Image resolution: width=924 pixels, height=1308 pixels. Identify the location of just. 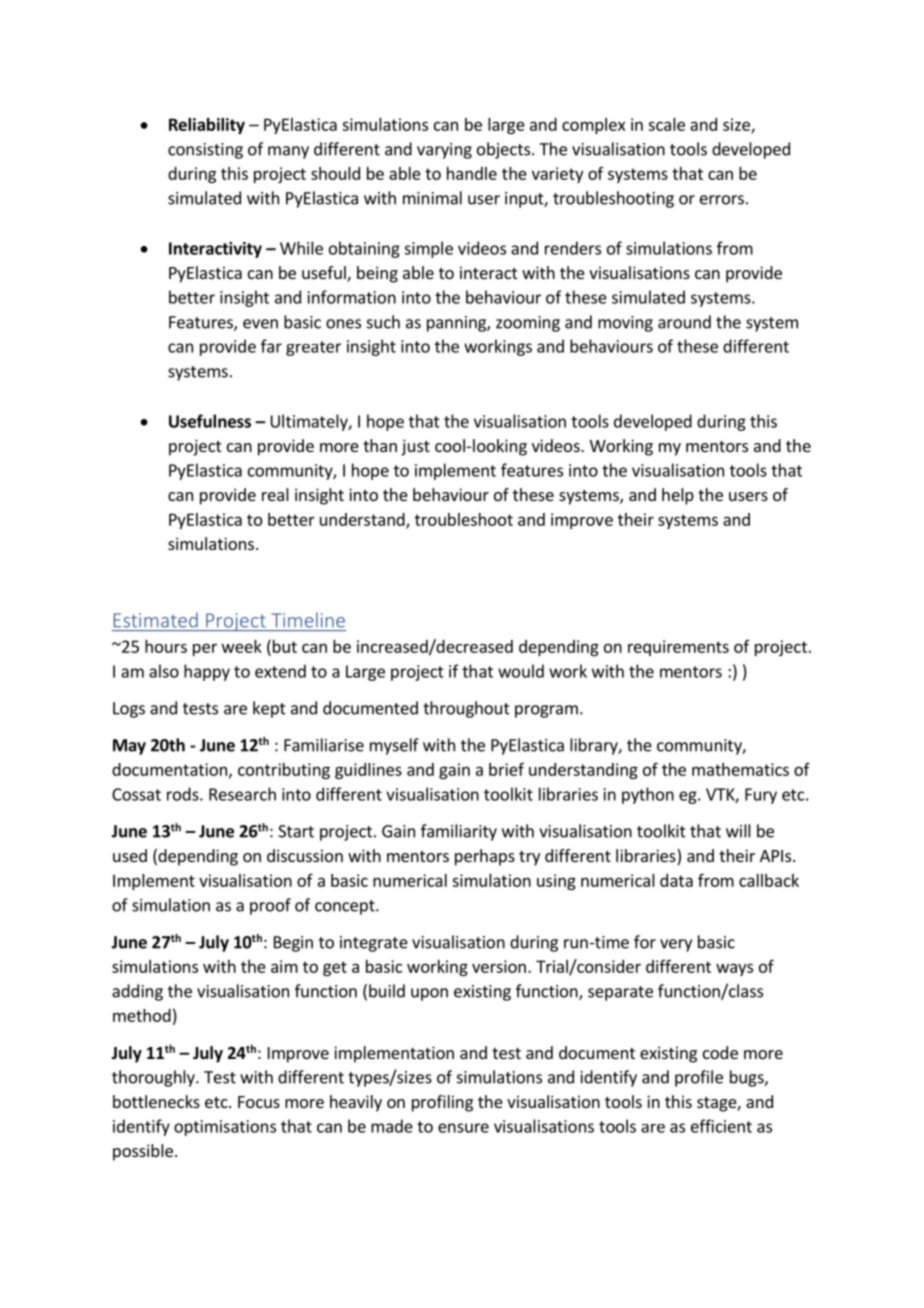
(415, 447).
